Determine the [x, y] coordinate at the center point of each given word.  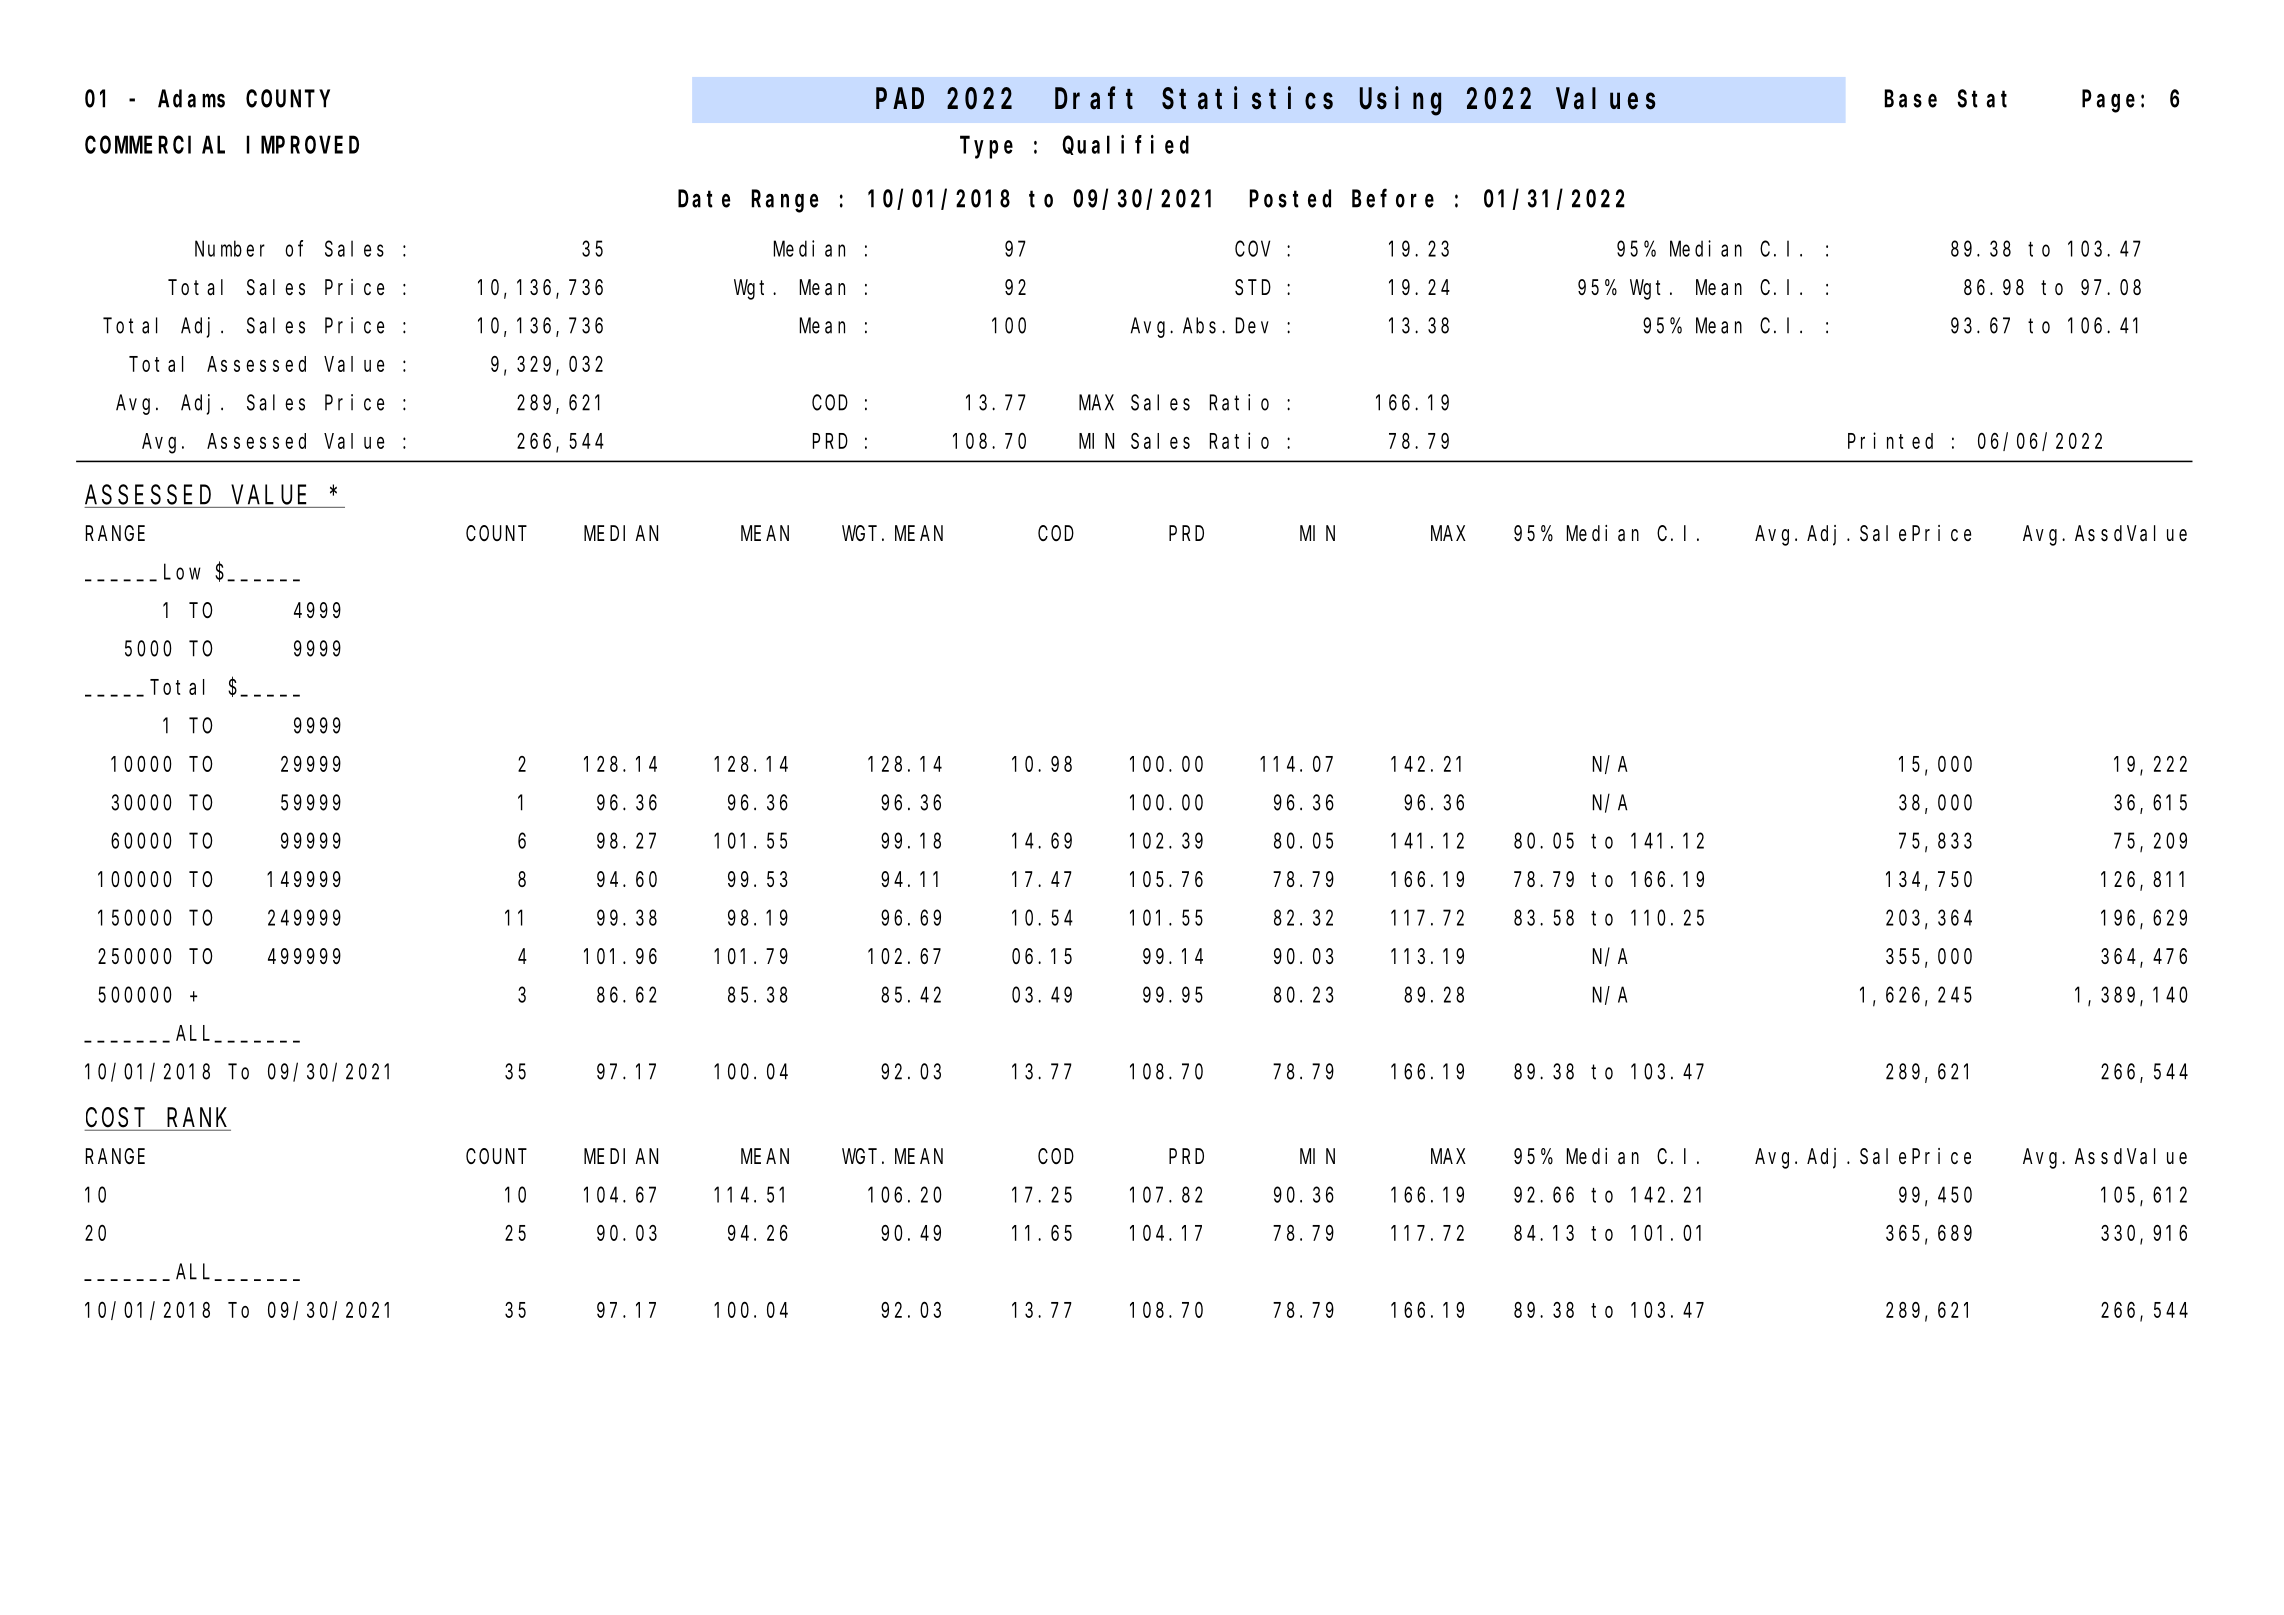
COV [1252, 249]
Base [1911, 99]
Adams [191, 99]
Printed [1890, 440]
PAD [900, 99]
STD [1253, 288]
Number [230, 248]
